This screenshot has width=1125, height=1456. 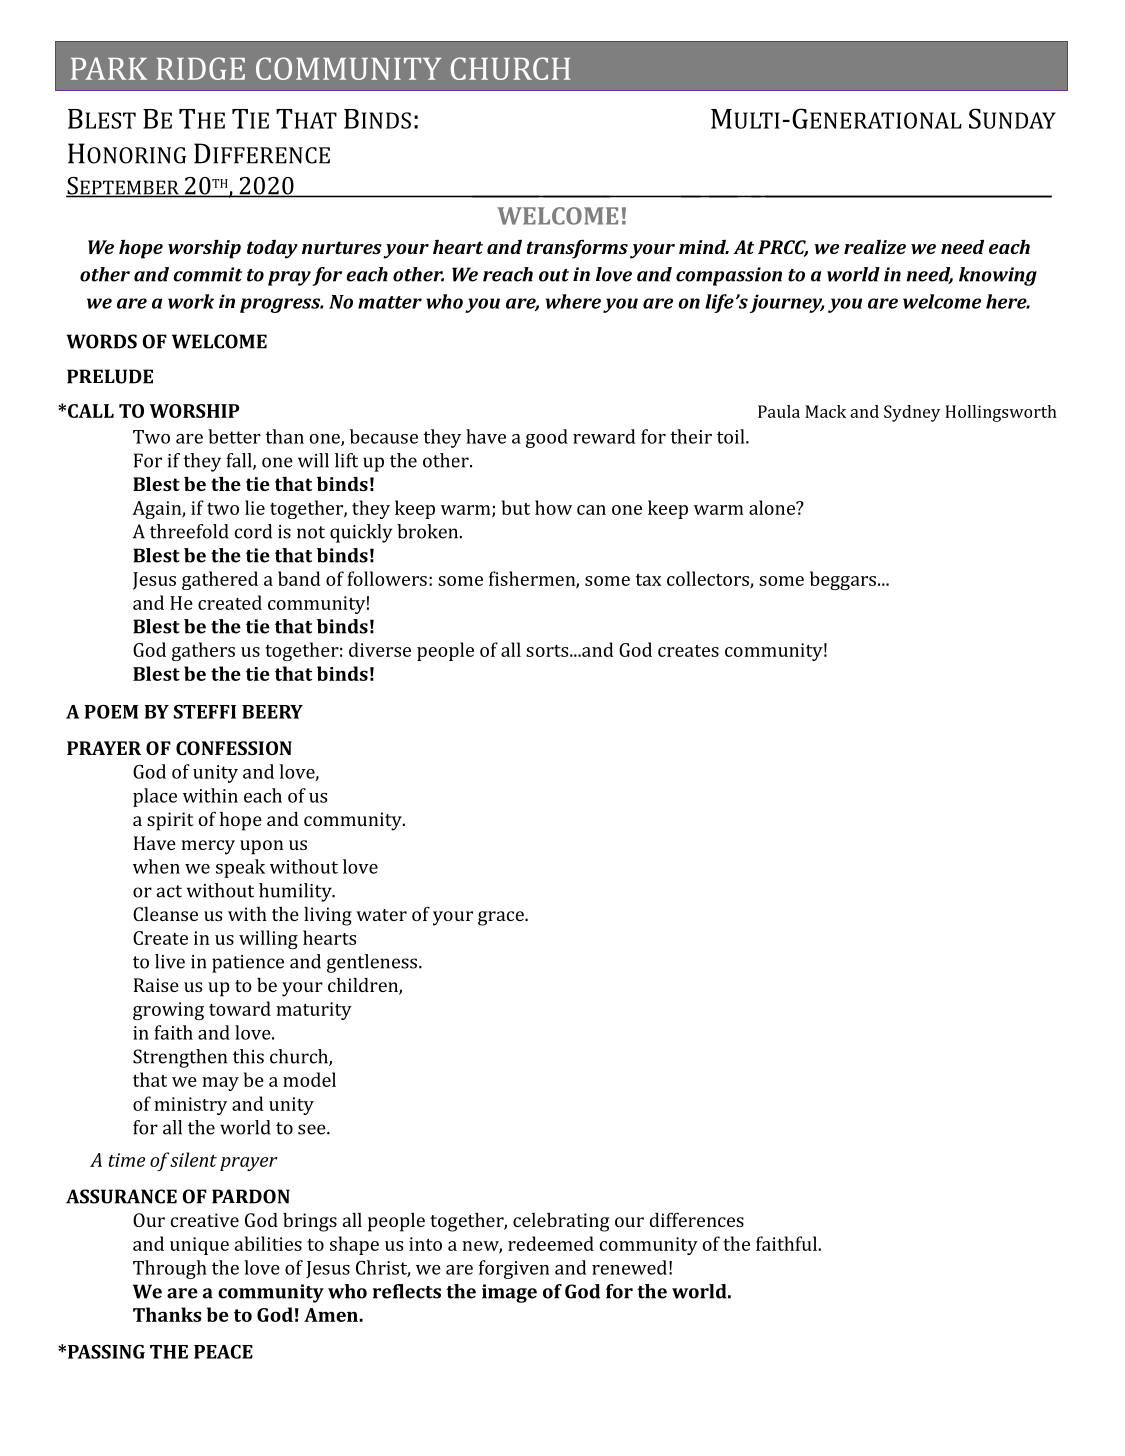 What do you see at coordinates (843, 580) in the screenshot?
I see `beggars` at bounding box center [843, 580].
